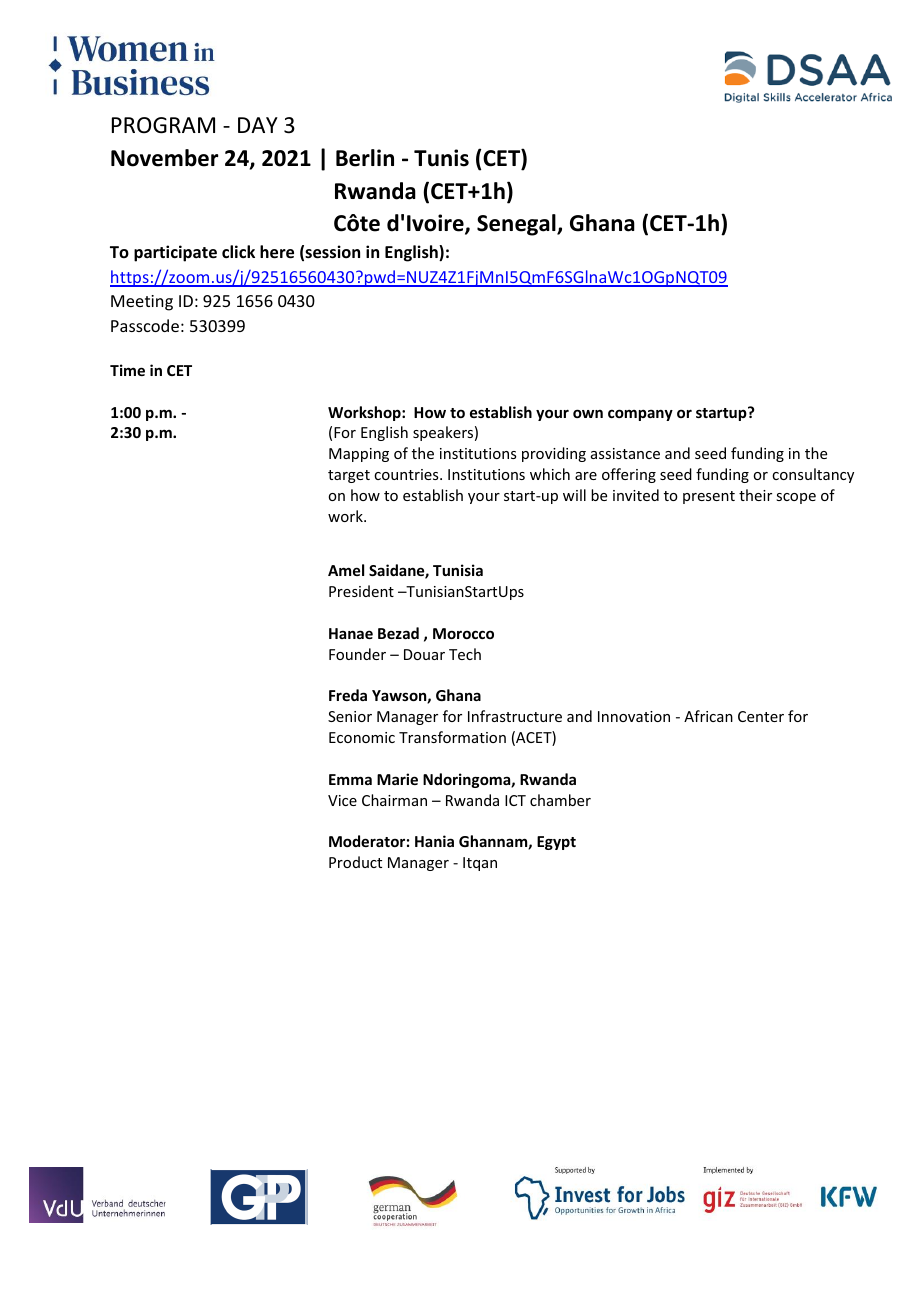  What do you see at coordinates (515, 800) in the document?
I see `ICT` at bounding box center [515, 800].
